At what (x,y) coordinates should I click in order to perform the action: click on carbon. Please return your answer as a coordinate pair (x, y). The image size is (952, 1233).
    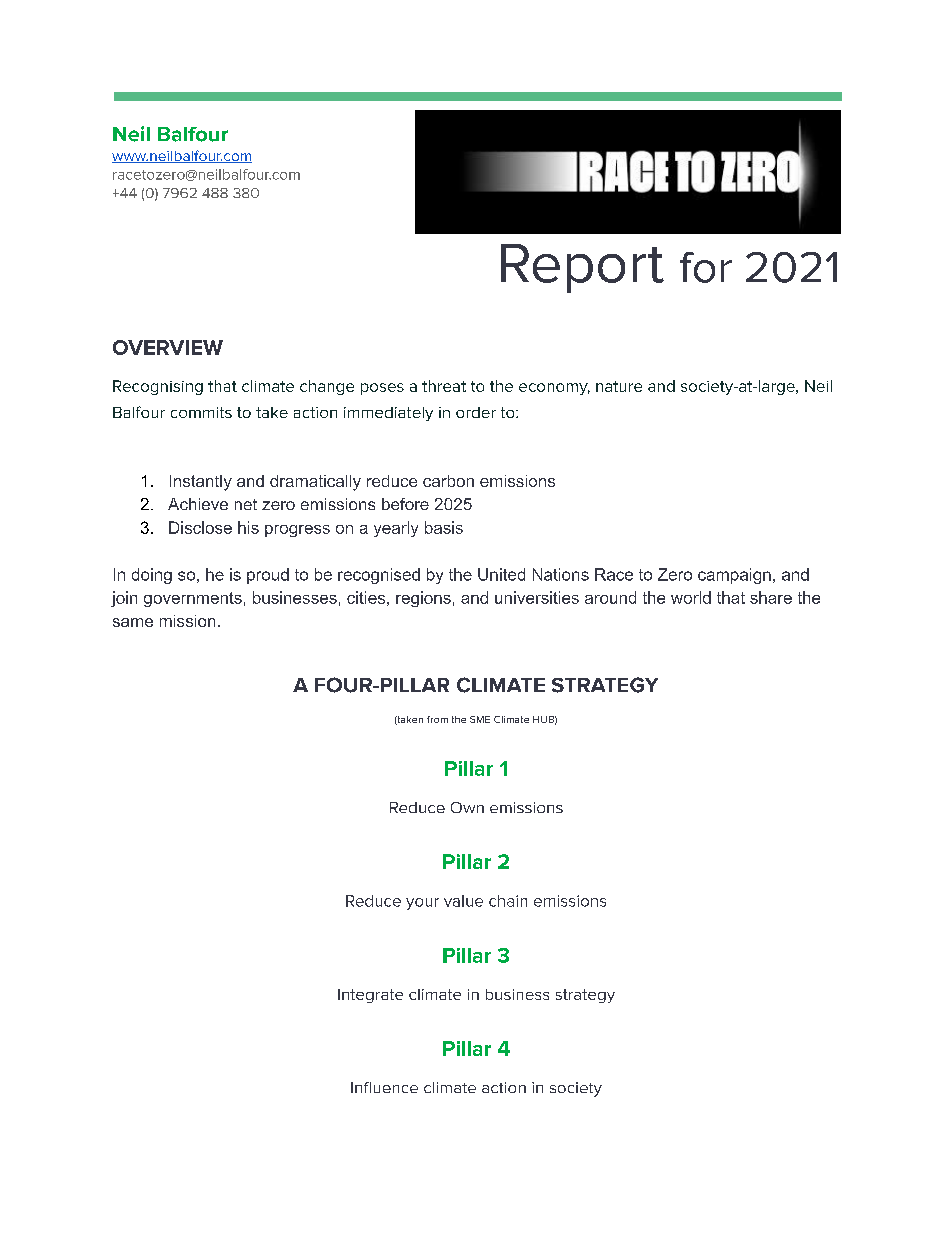
    Looking at the image, I should click on (448, 481).
